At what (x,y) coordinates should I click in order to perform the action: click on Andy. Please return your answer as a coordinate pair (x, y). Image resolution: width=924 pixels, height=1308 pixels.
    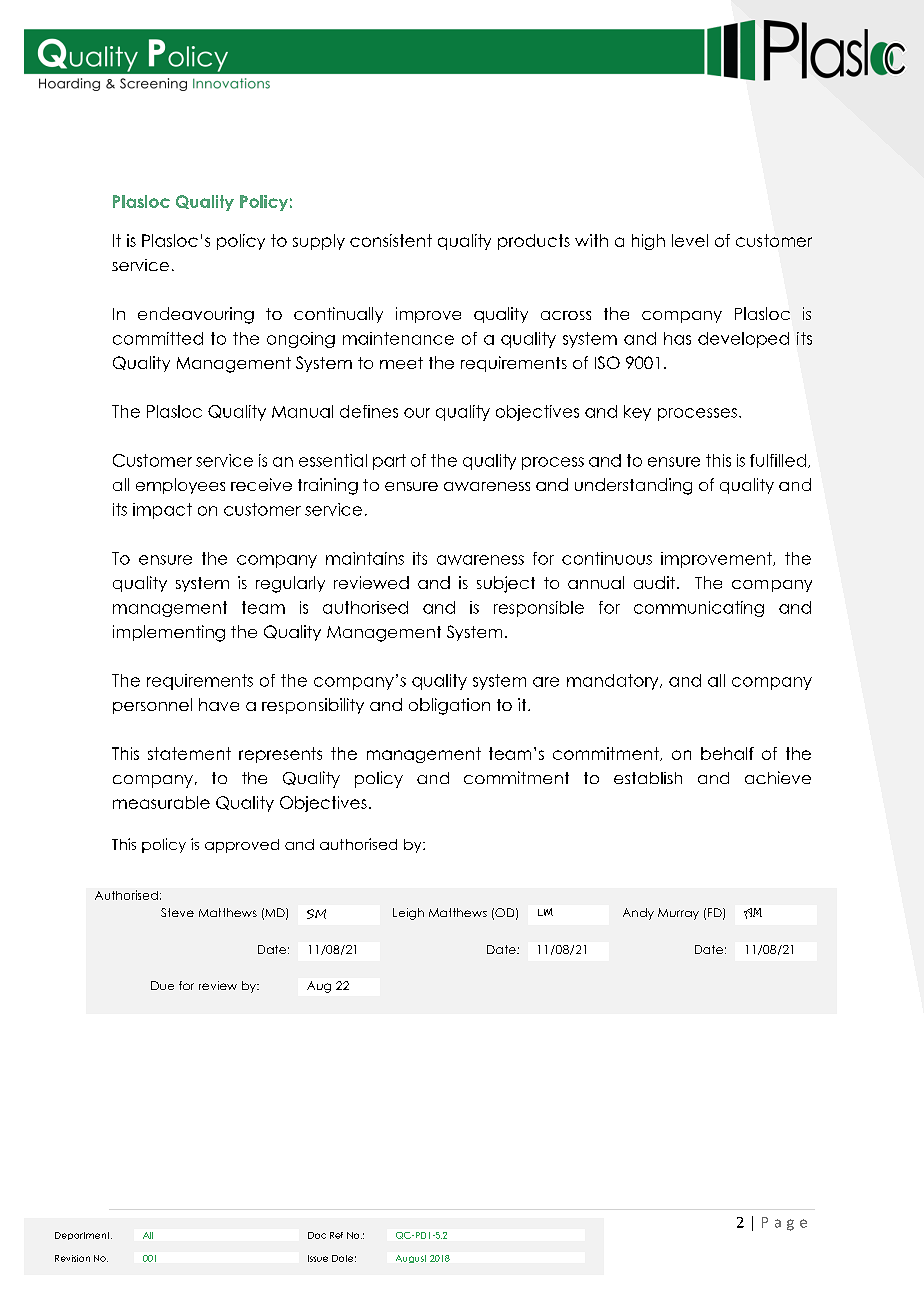
    Looking at the image, I should click on (638, 914).
